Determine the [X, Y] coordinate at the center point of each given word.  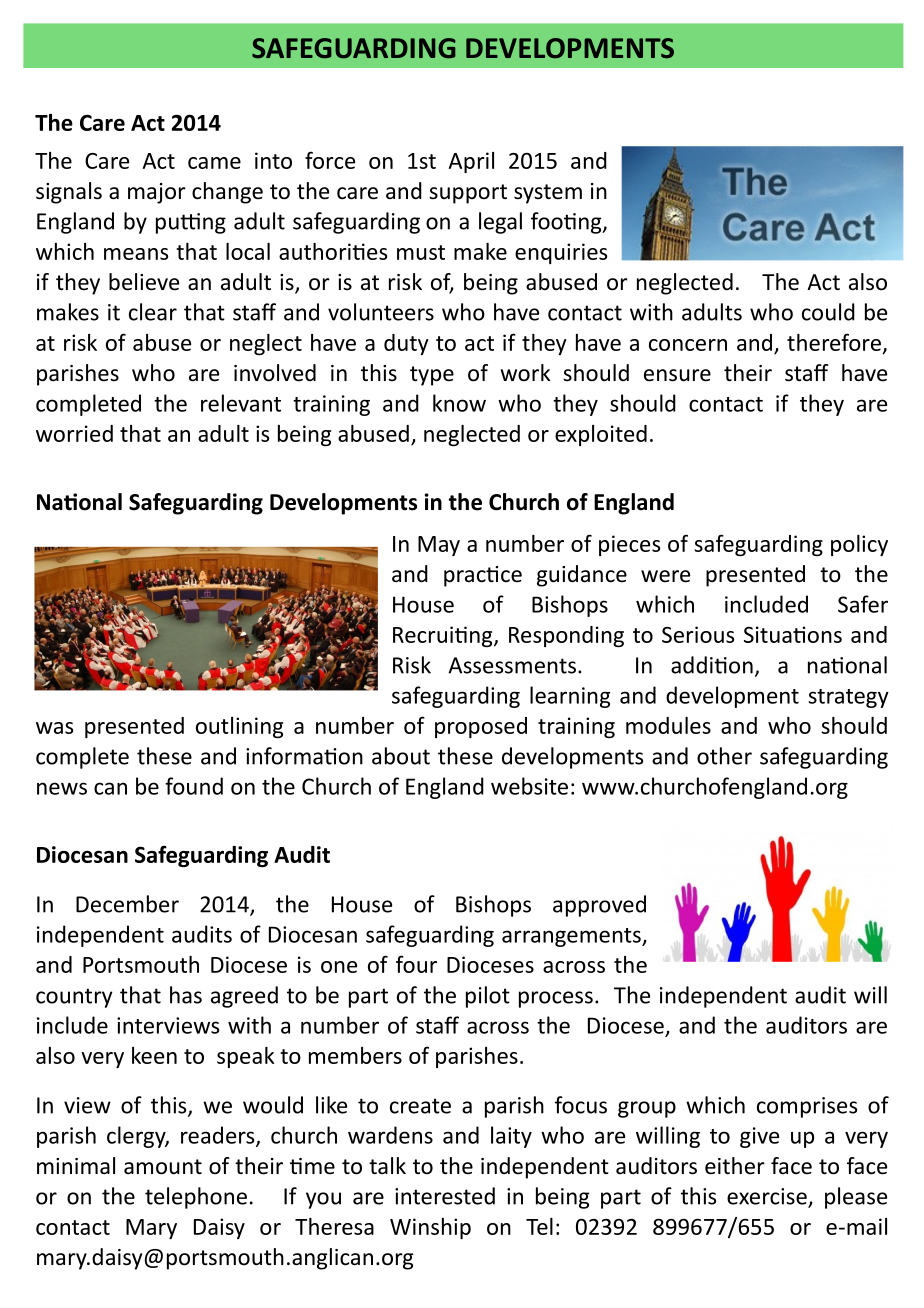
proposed [481, 727]
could [828, 312]
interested [445, 1196]
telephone [196, 1198]
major [157, 193]
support [468, 194]
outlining [239, 727]
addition [712, 665]
